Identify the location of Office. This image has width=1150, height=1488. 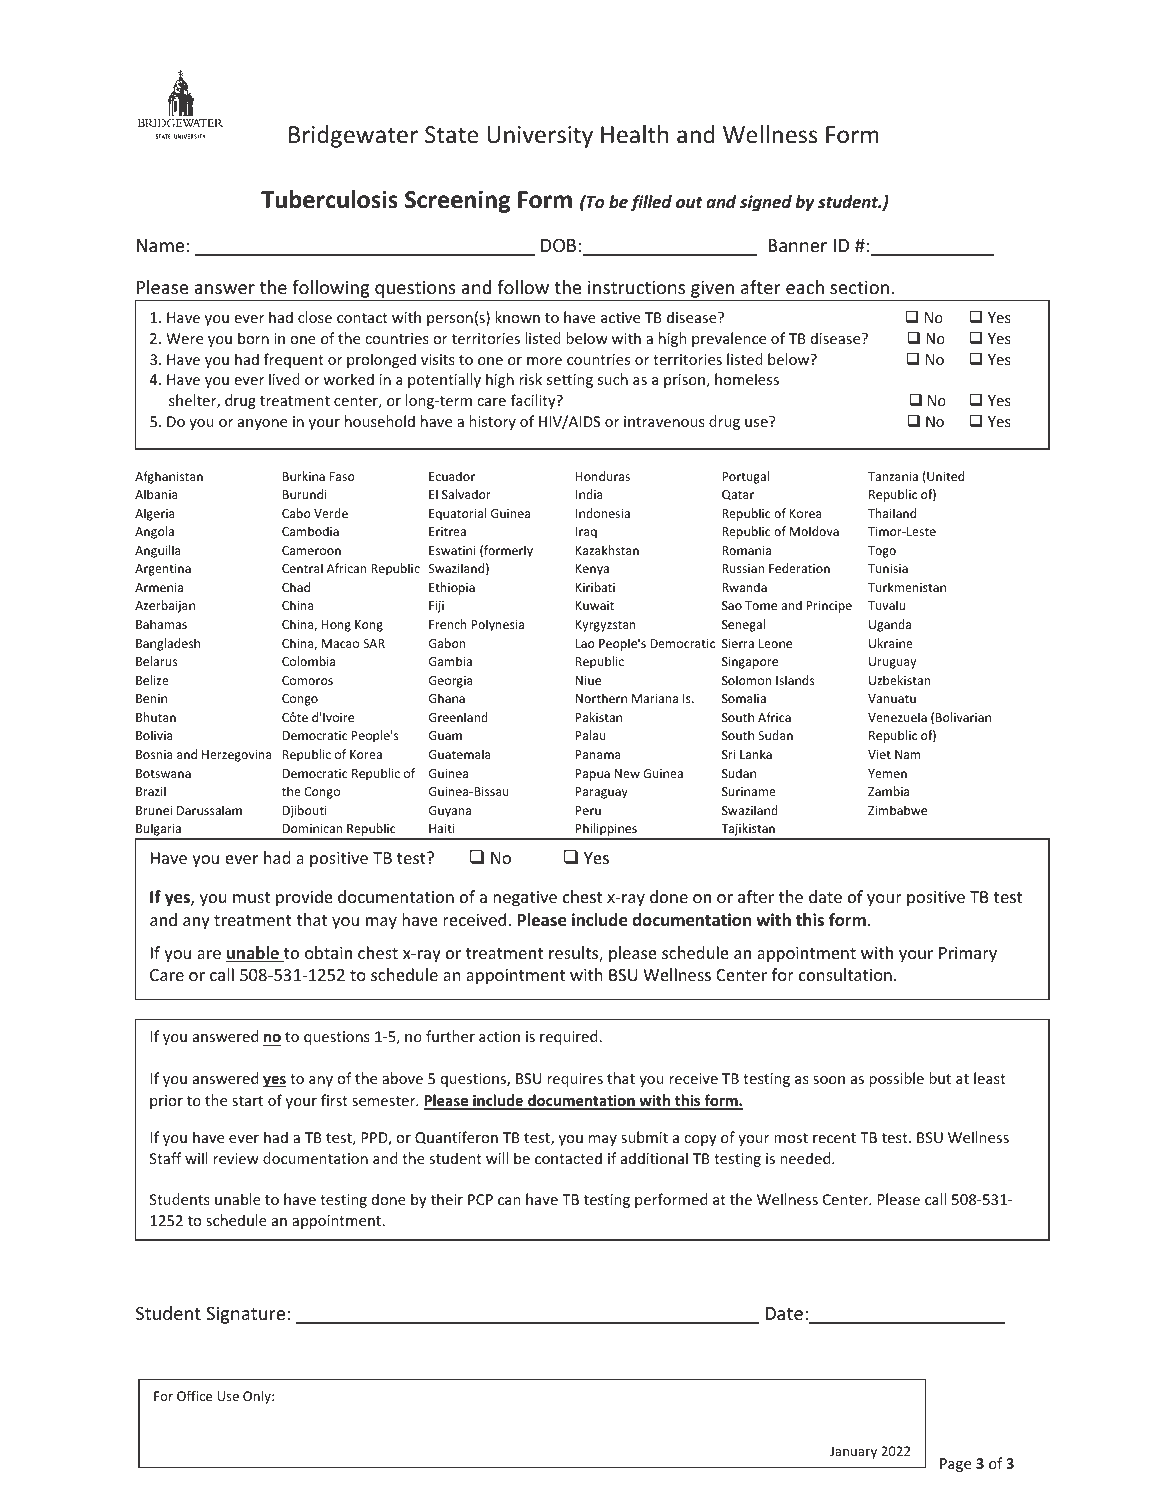
(194, 1395).
